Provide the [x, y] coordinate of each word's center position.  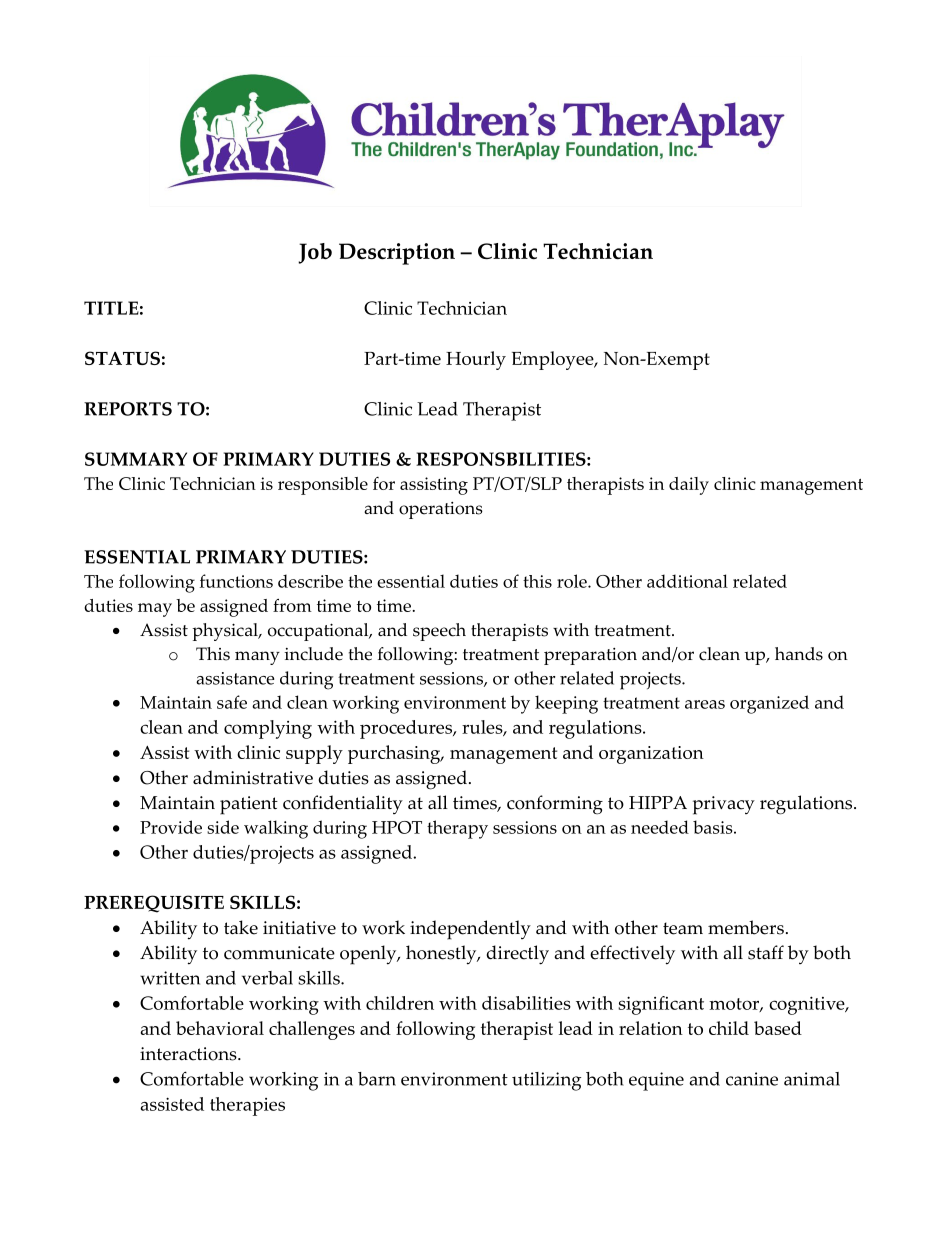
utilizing [546, 1081]
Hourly [476, 360]
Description [397, 254]
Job [315, 253]
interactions [189, 1054]
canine [752, 1079]
